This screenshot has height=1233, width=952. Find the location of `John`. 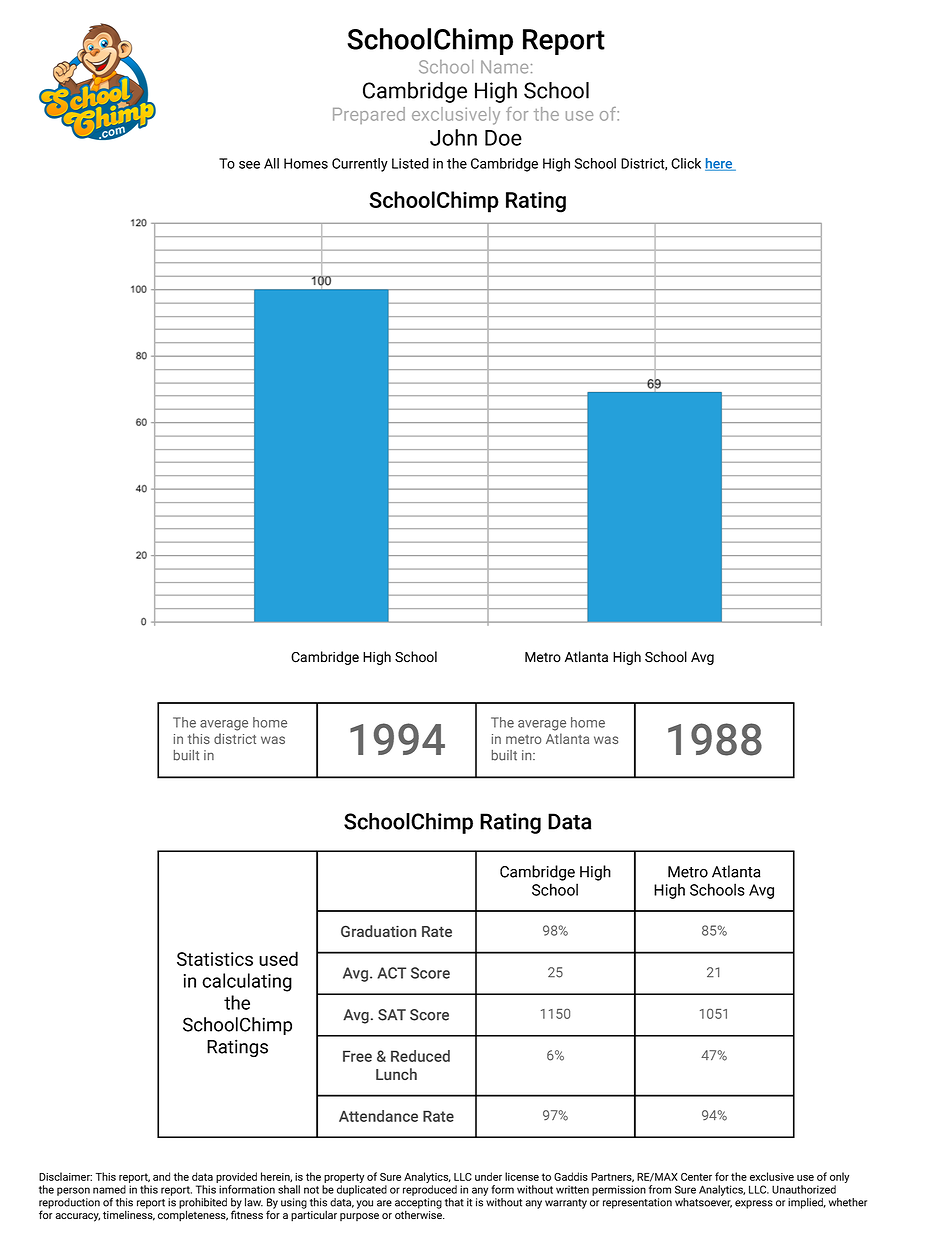

John is located at coordinates (453, 137).
